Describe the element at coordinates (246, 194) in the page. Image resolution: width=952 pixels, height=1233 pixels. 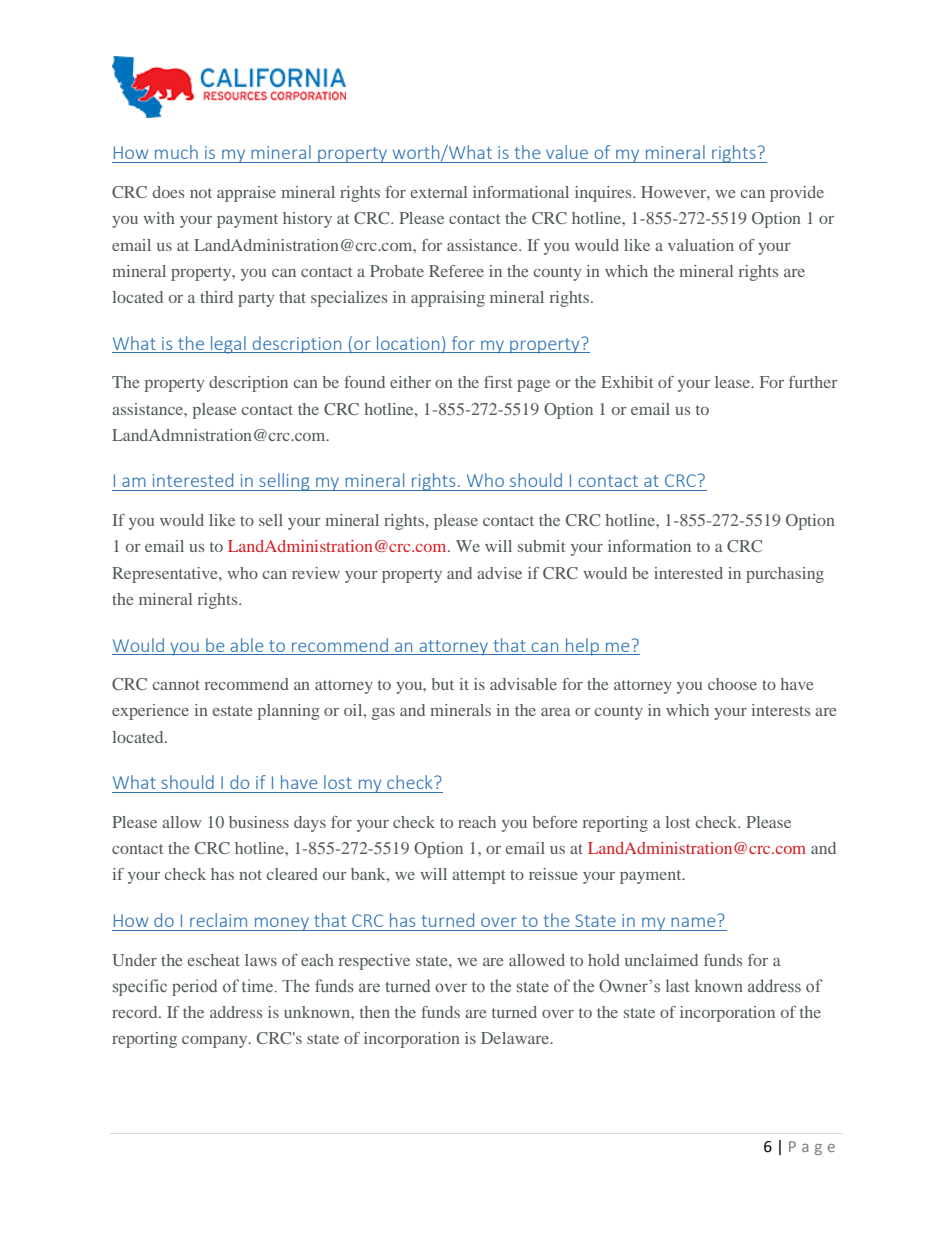
I see `appraise` at that location.
